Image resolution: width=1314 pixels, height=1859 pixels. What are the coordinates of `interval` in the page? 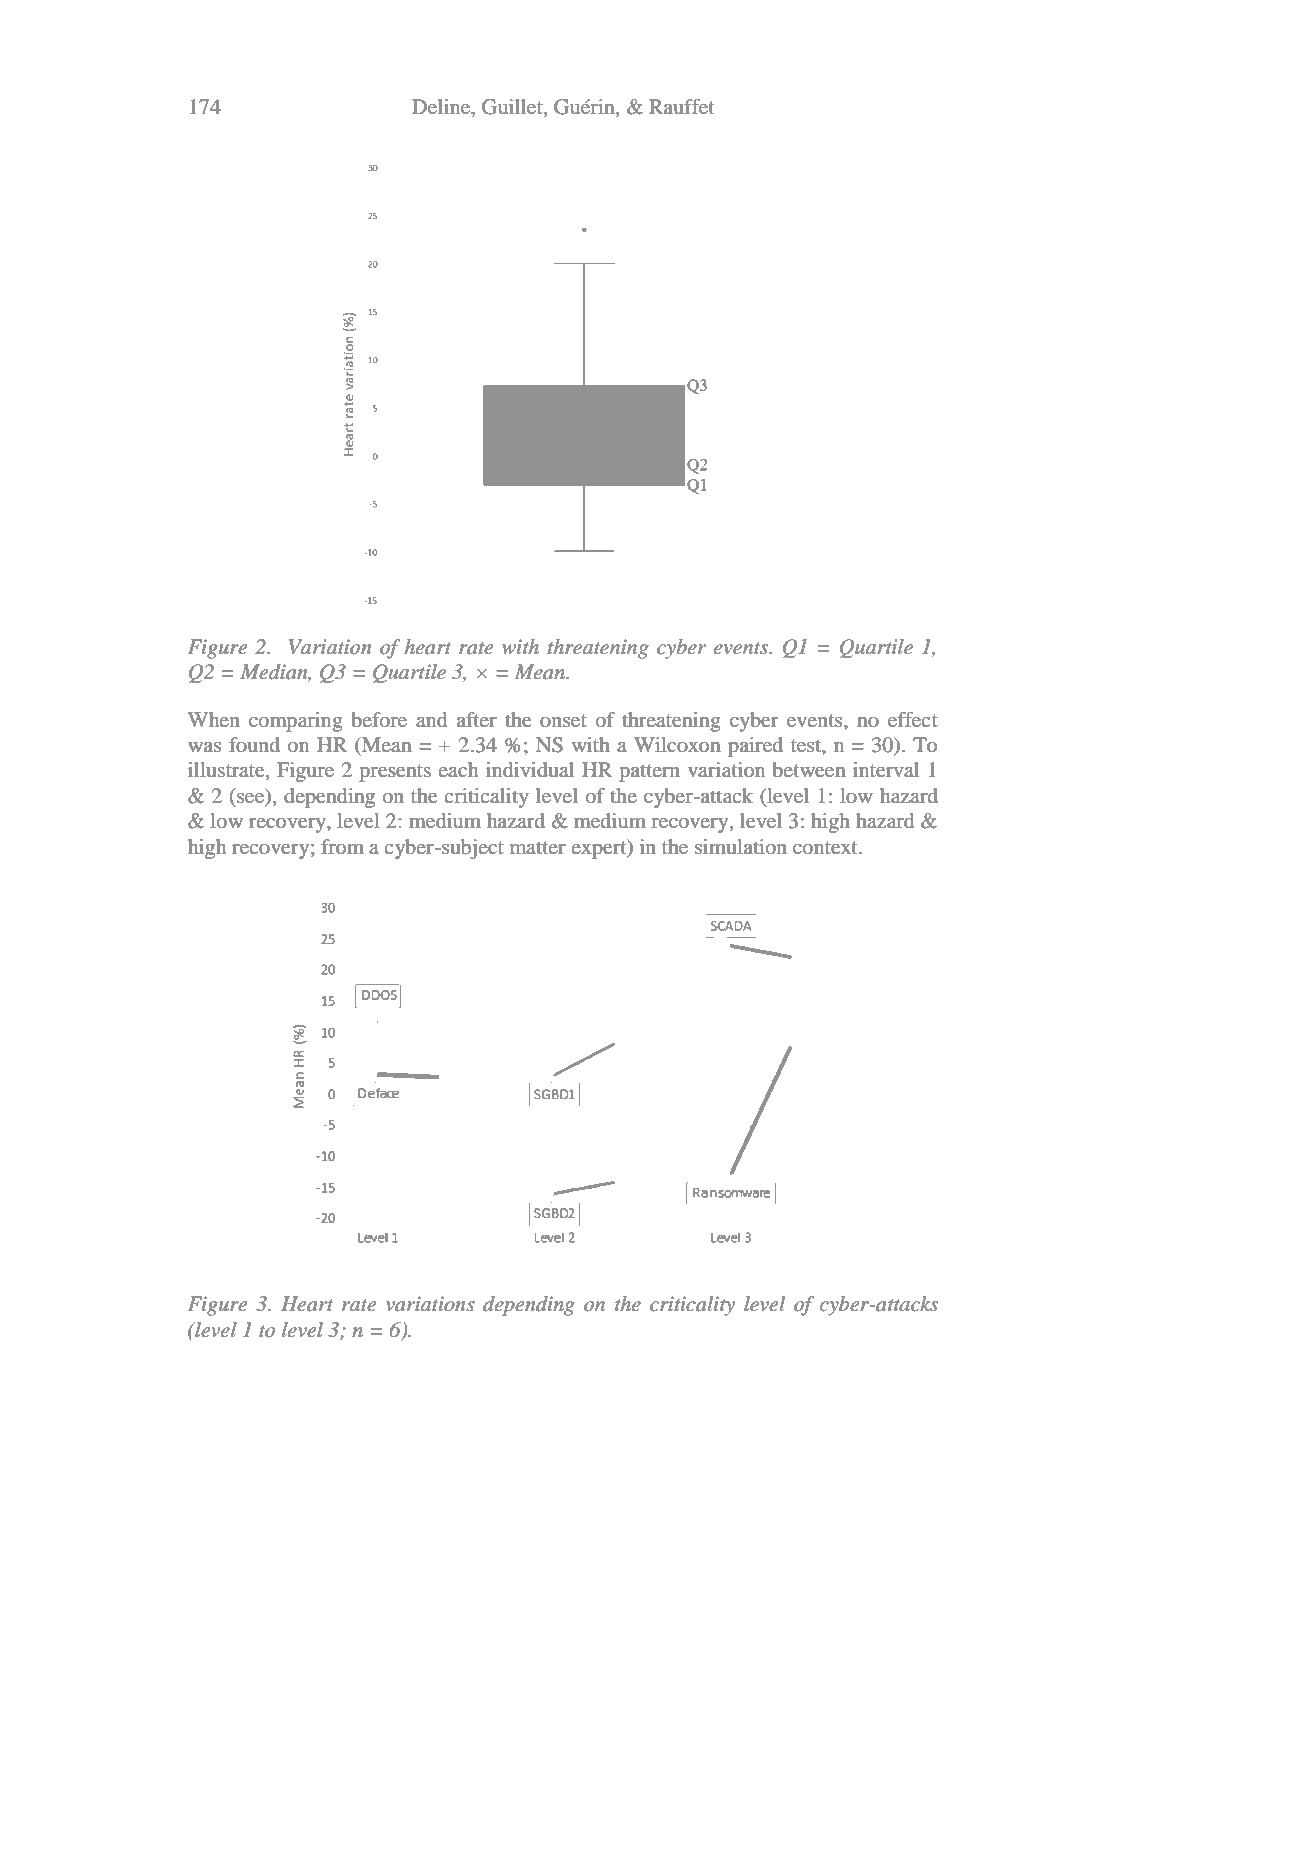 It's located at (886, 770).
